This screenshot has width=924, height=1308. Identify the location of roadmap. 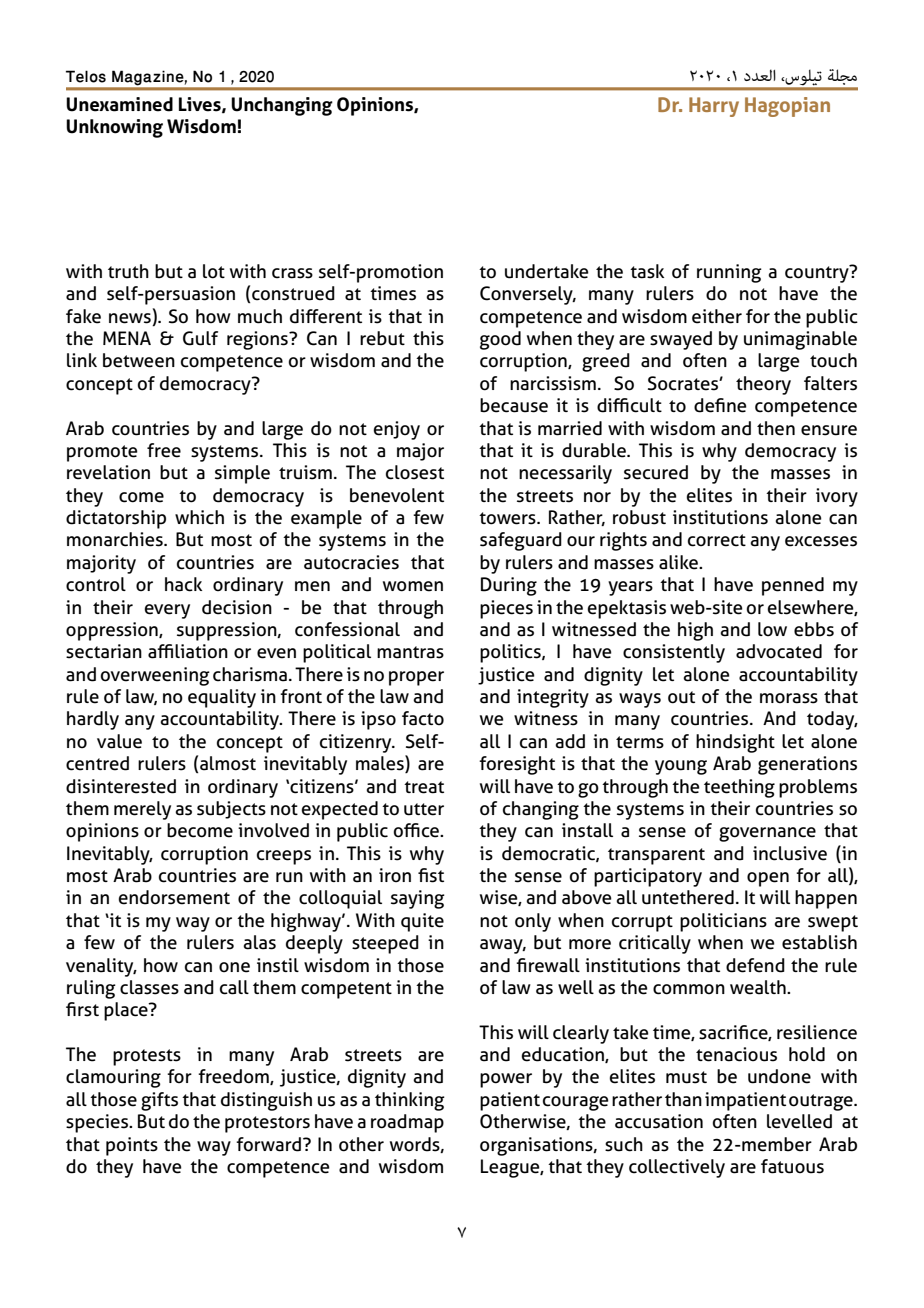
(407, 1123).
